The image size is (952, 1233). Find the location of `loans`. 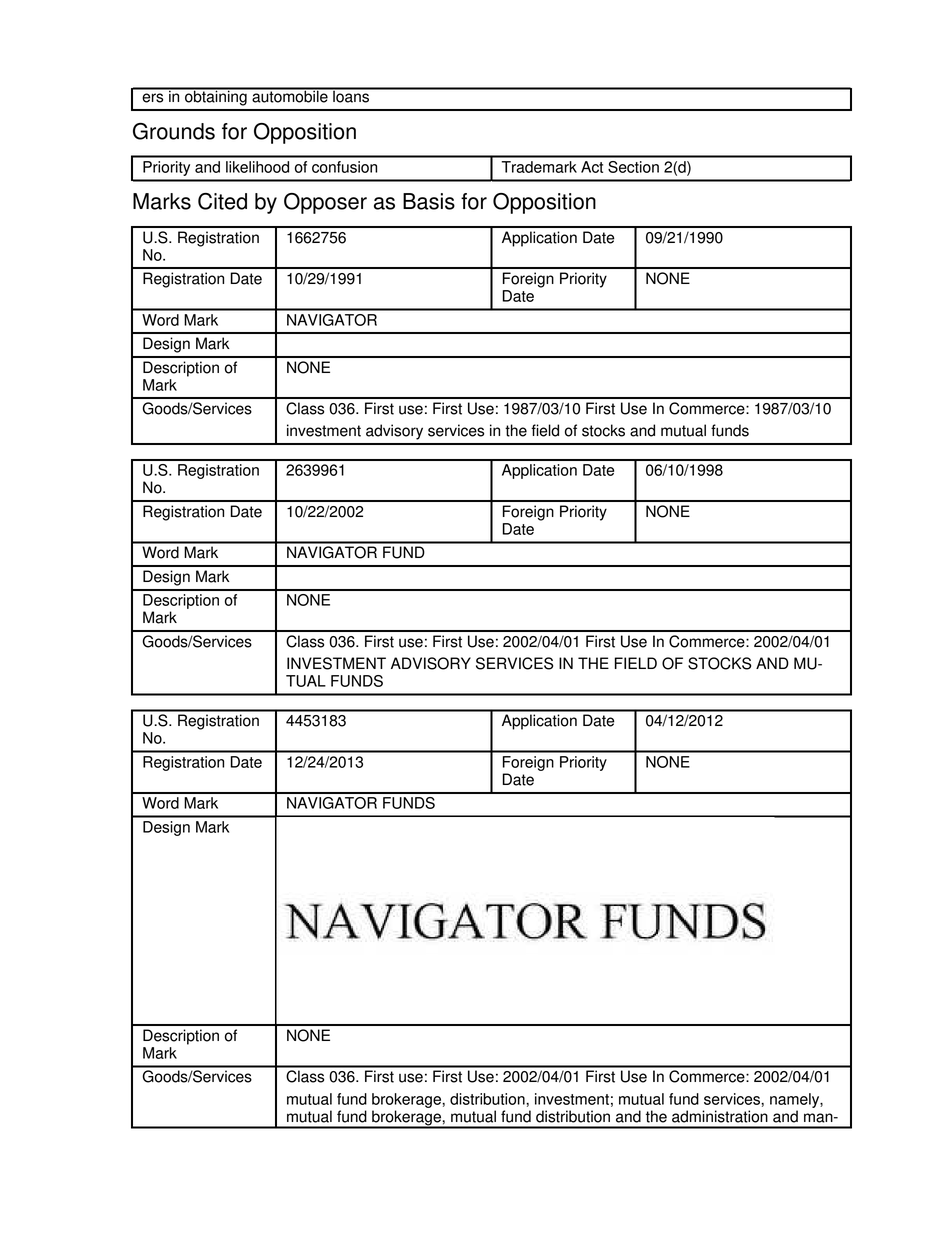

loans is located at coordinates (351, 95).
